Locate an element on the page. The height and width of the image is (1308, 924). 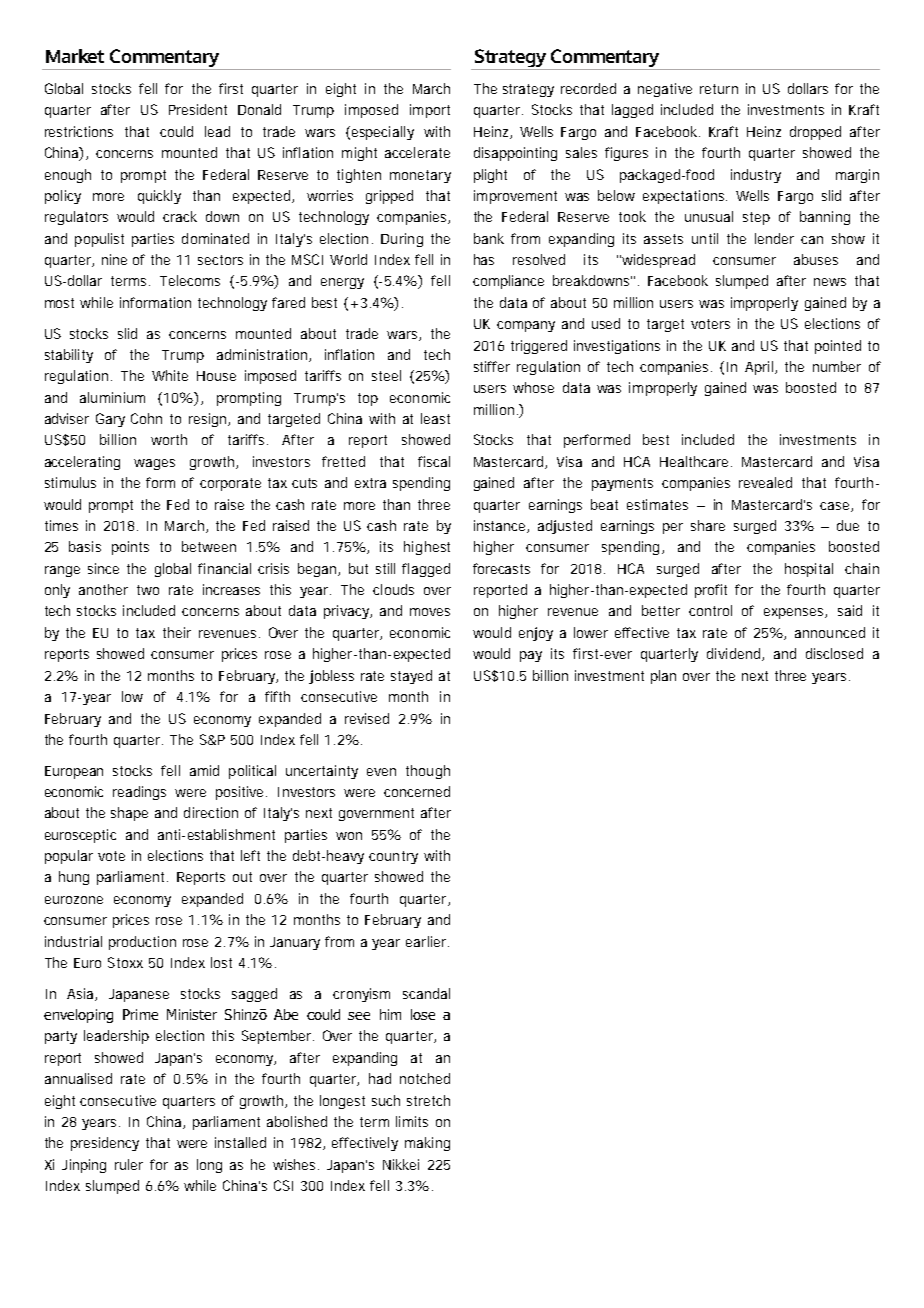
revealed is located at coordinates (765, 482).
